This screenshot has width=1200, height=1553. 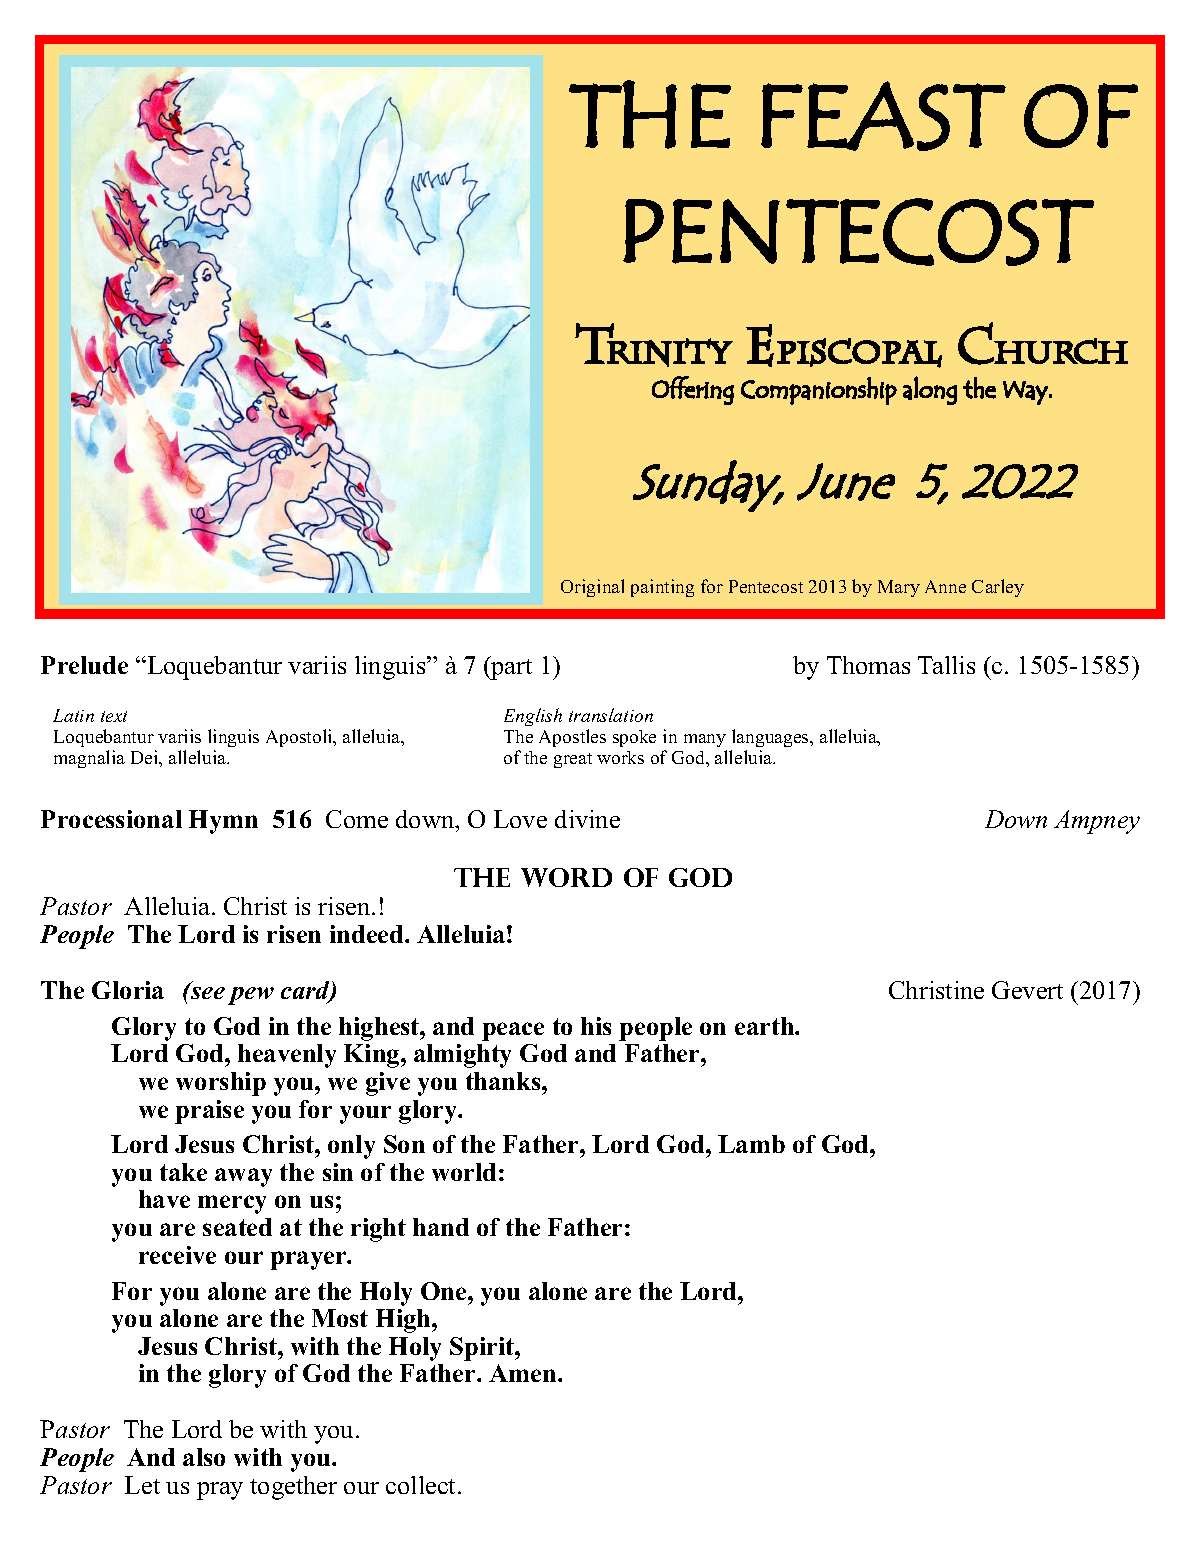 What do you see at coordinates (751, 1144) in the screenshot?
I see `Lamb` at bounding box center [751, 1144].
